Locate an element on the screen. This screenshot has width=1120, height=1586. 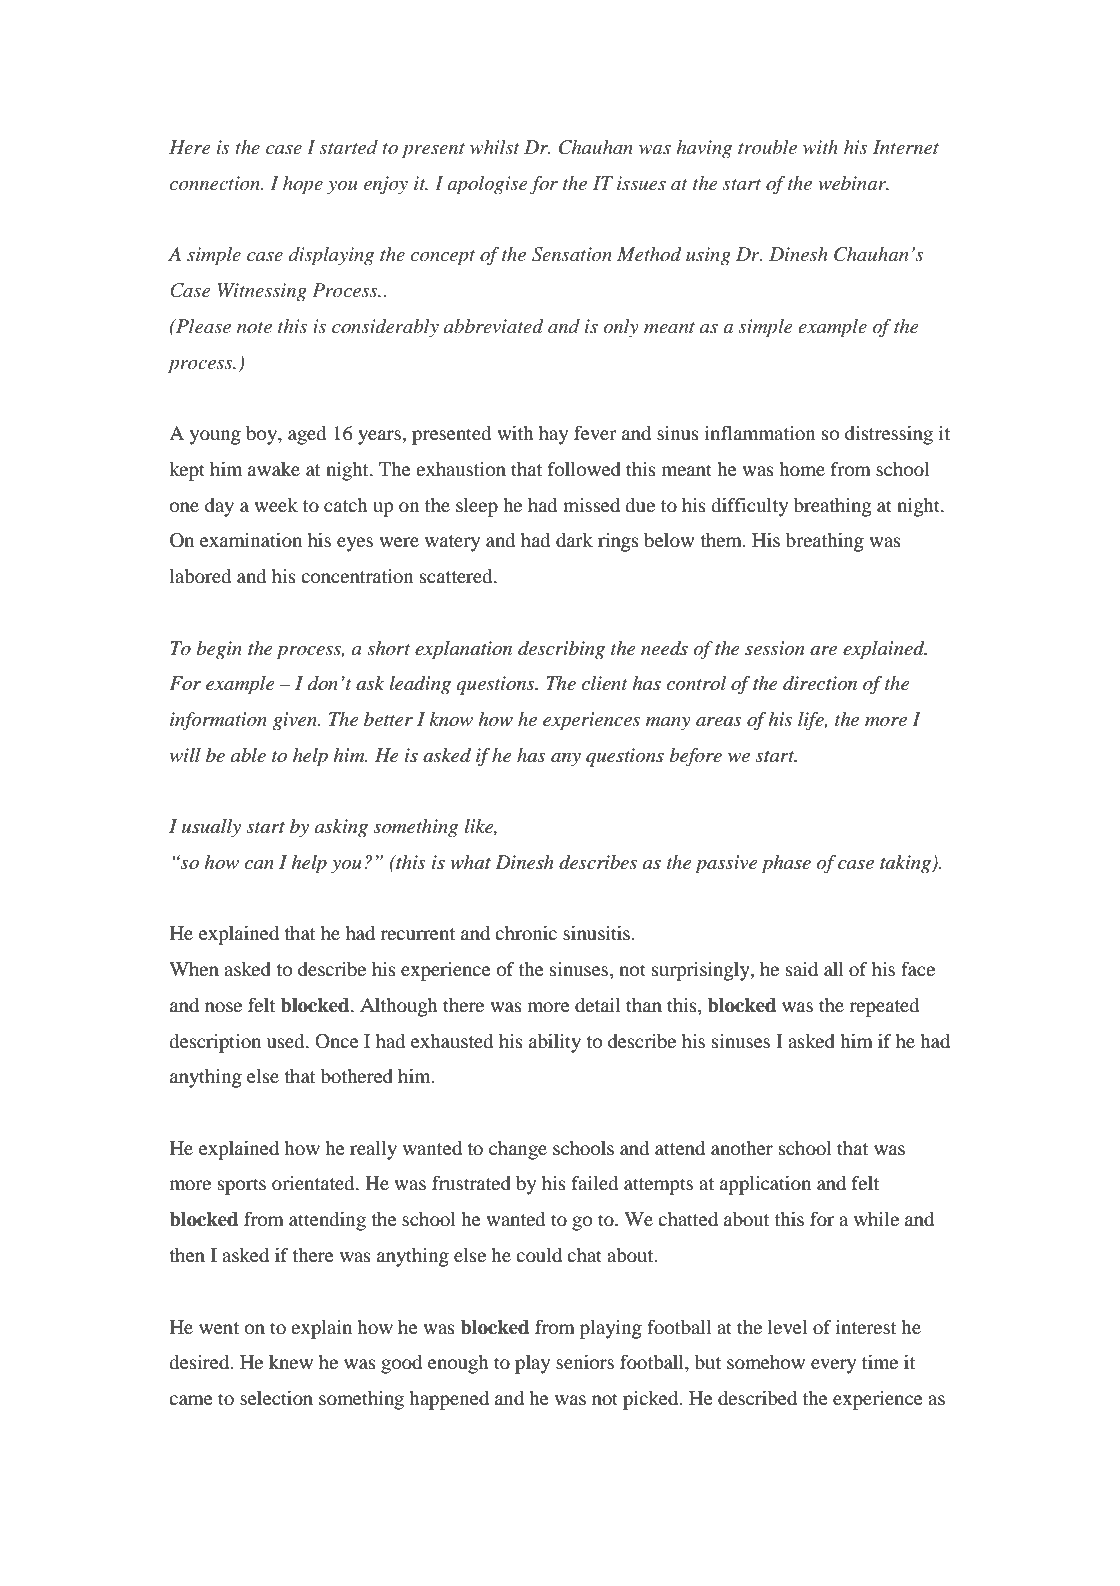
awake is located at coordinates (274, 469).
